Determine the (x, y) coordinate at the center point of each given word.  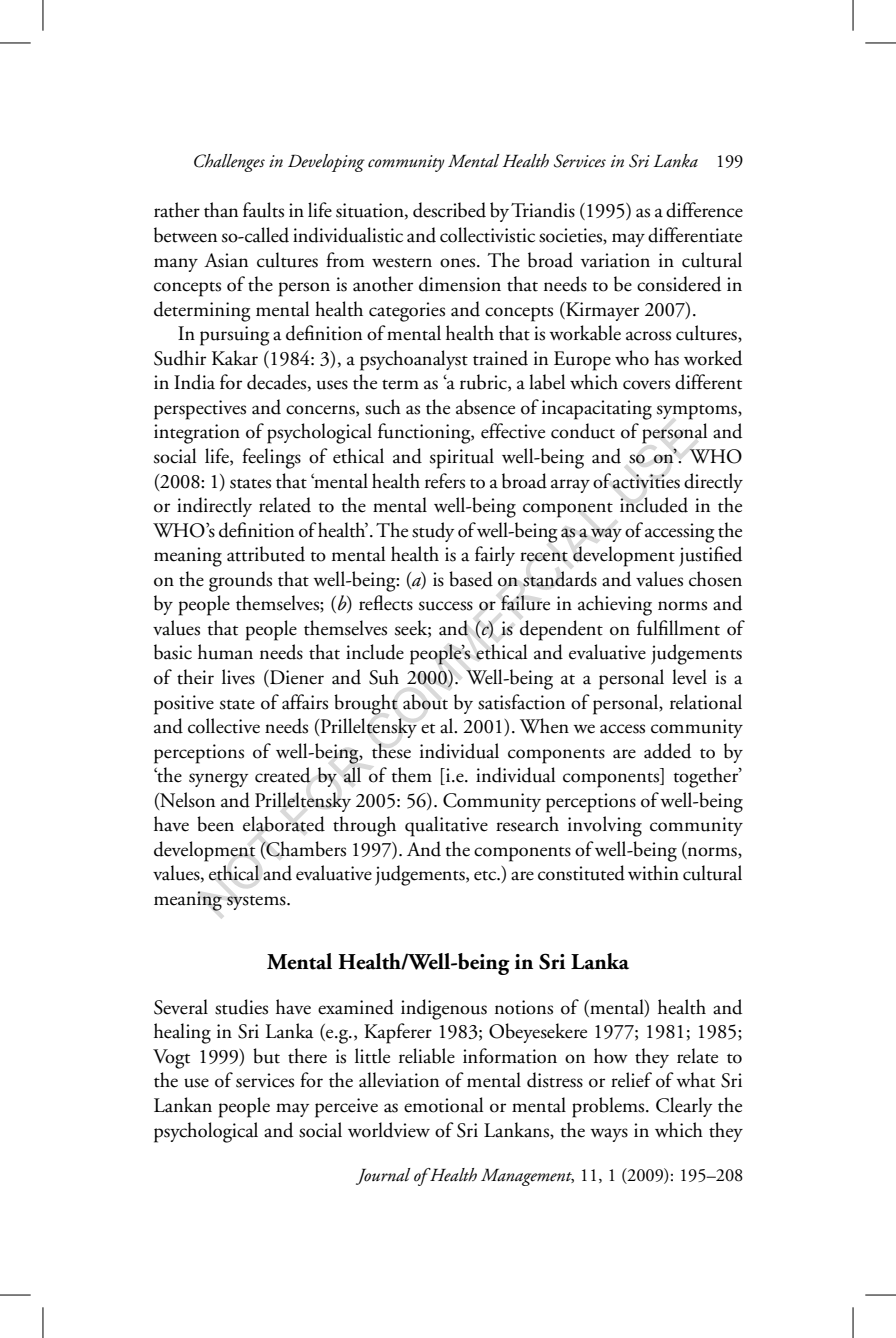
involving (605, 826)
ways (609, 1135)
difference (704, 210)
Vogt (171, 1059)
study (433, 532)
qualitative (446, 826)
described (449, 210)
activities (646, 481)
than (221, 210)
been (215, 824)
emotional (443, 1105)
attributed (266, 554)
